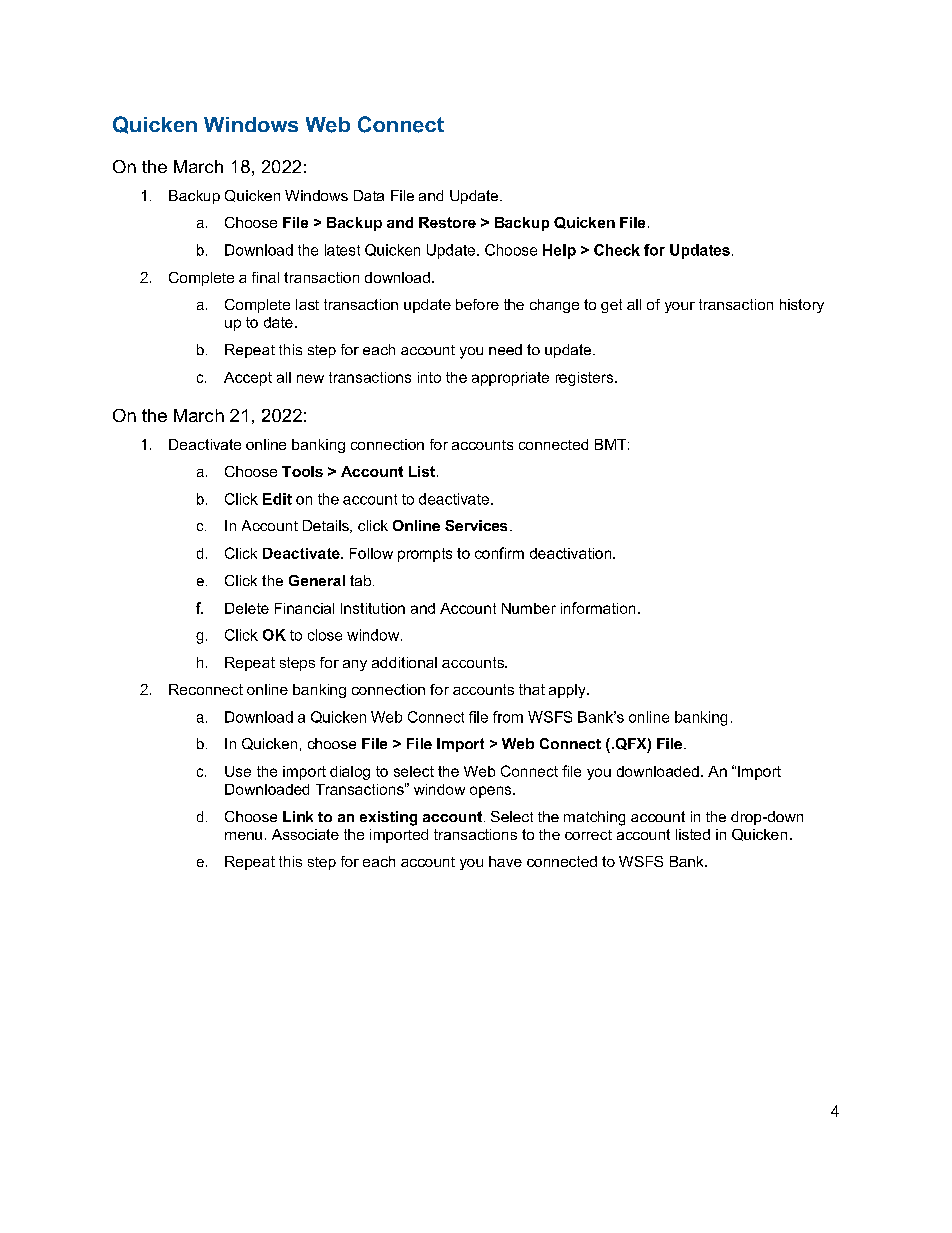 Image resolution: width=952 pixels, height=1233 pixels. I want to click on deactivation, so click(572, 553).
